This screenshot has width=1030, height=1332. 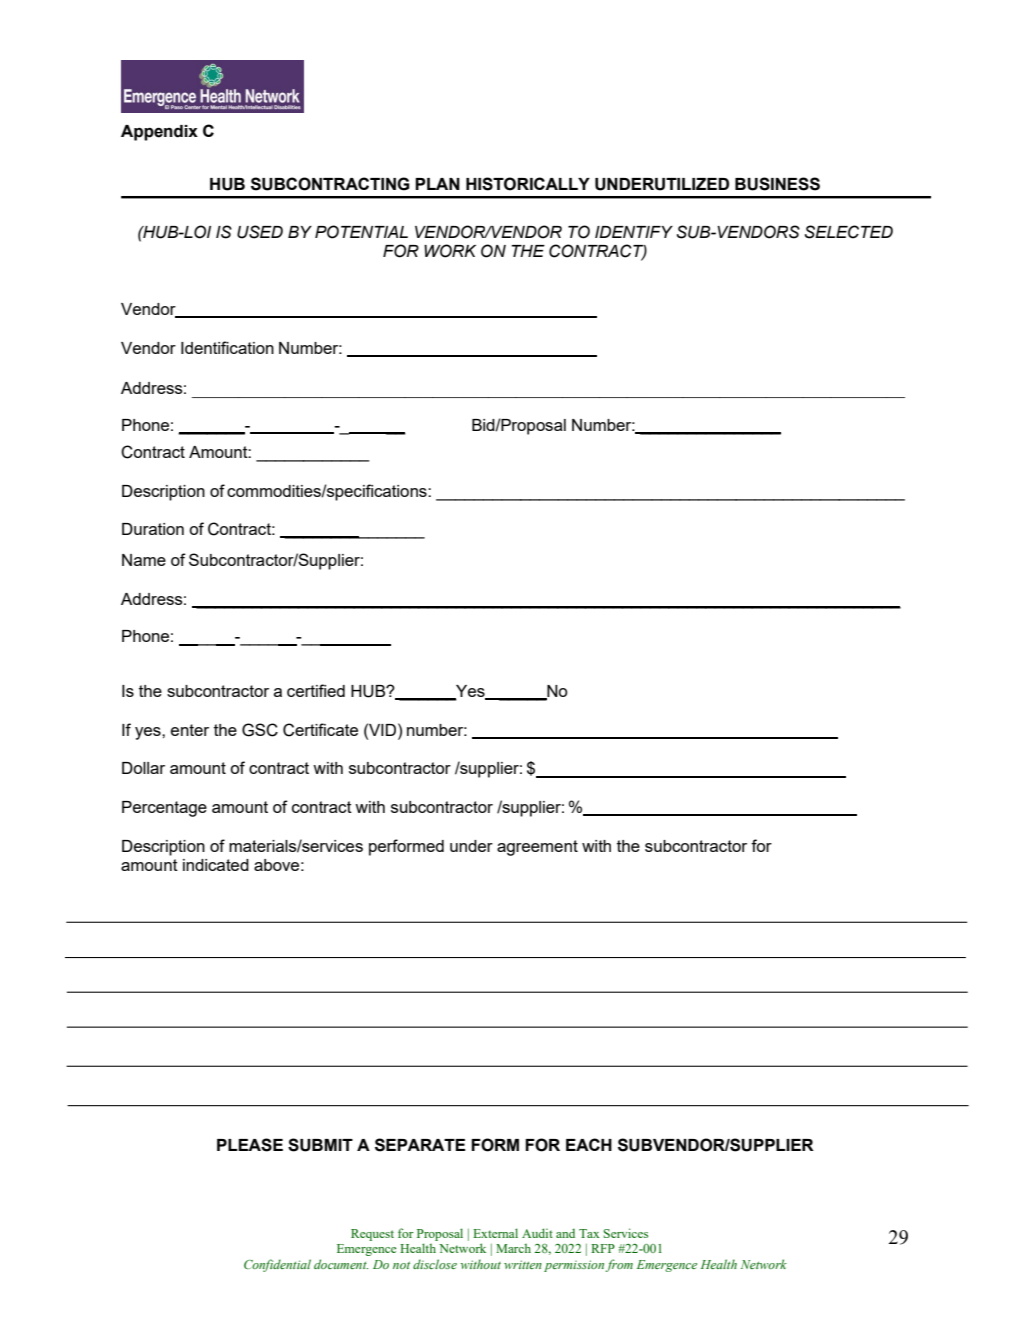 I want to click on from, so click(x=619, y=1265).
